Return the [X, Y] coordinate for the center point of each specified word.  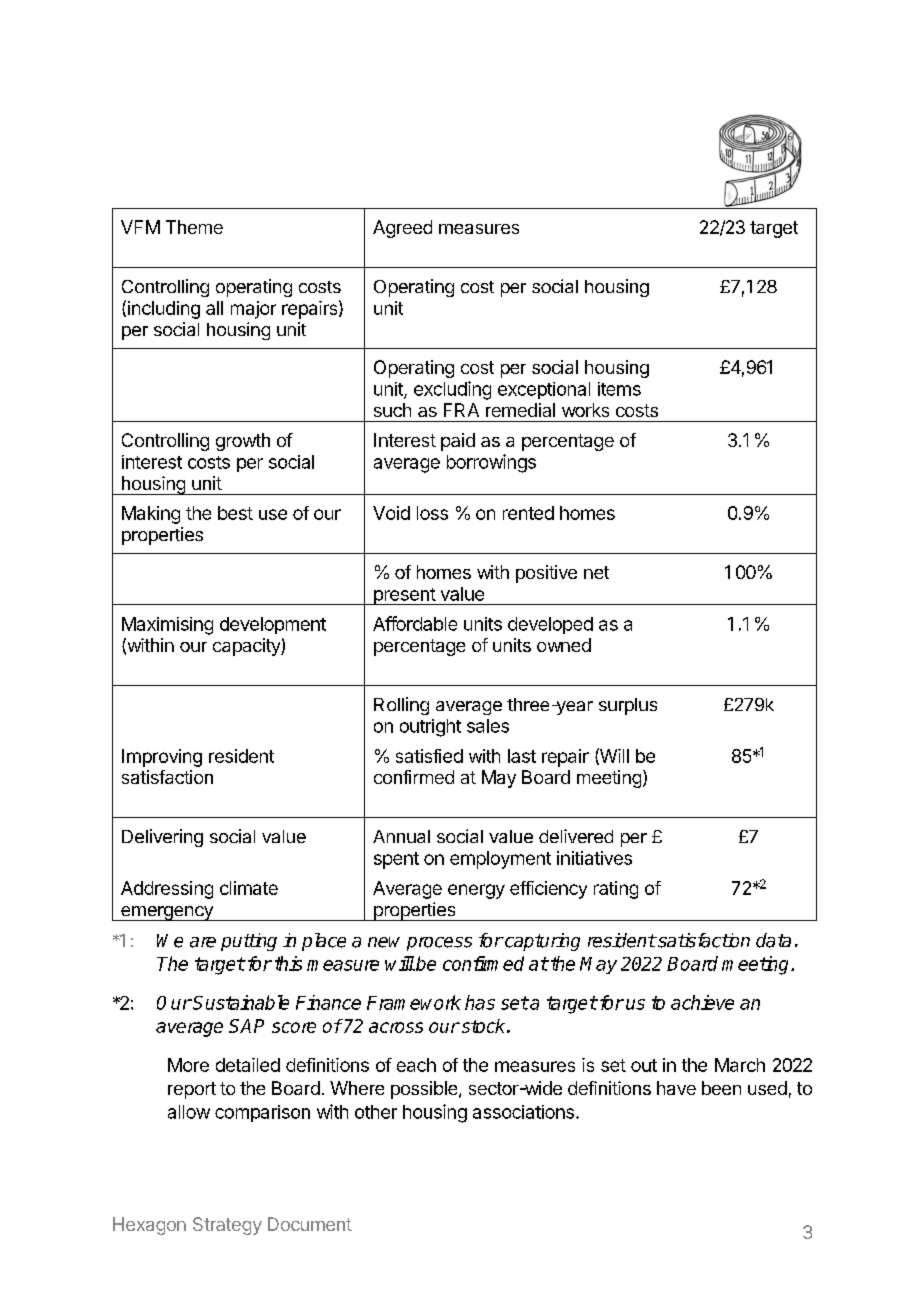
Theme [194, 227]
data [773, 940]
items [619, 389]
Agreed [402, 229]
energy [476, 891]
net [596, 572]
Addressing [167, 890]
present [404, 596]
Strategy [227, 1226]
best [235, 513]
